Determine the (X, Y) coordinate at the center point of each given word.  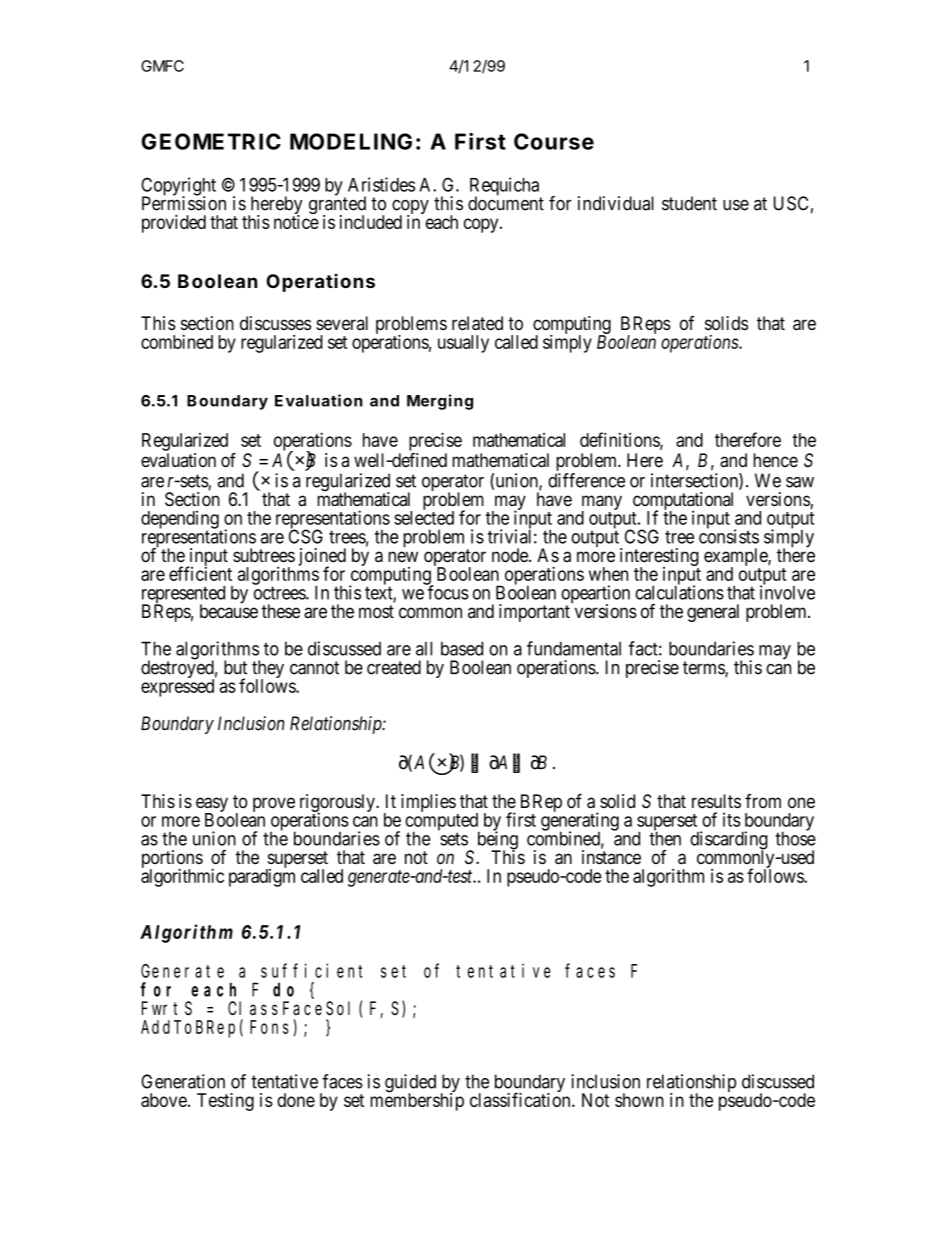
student (689, 203)
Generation (183, 1081)
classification (521, 1099)
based (462, 648)
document (506, 203)
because (229, 611)
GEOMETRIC (211, 141)
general (713, 613)
